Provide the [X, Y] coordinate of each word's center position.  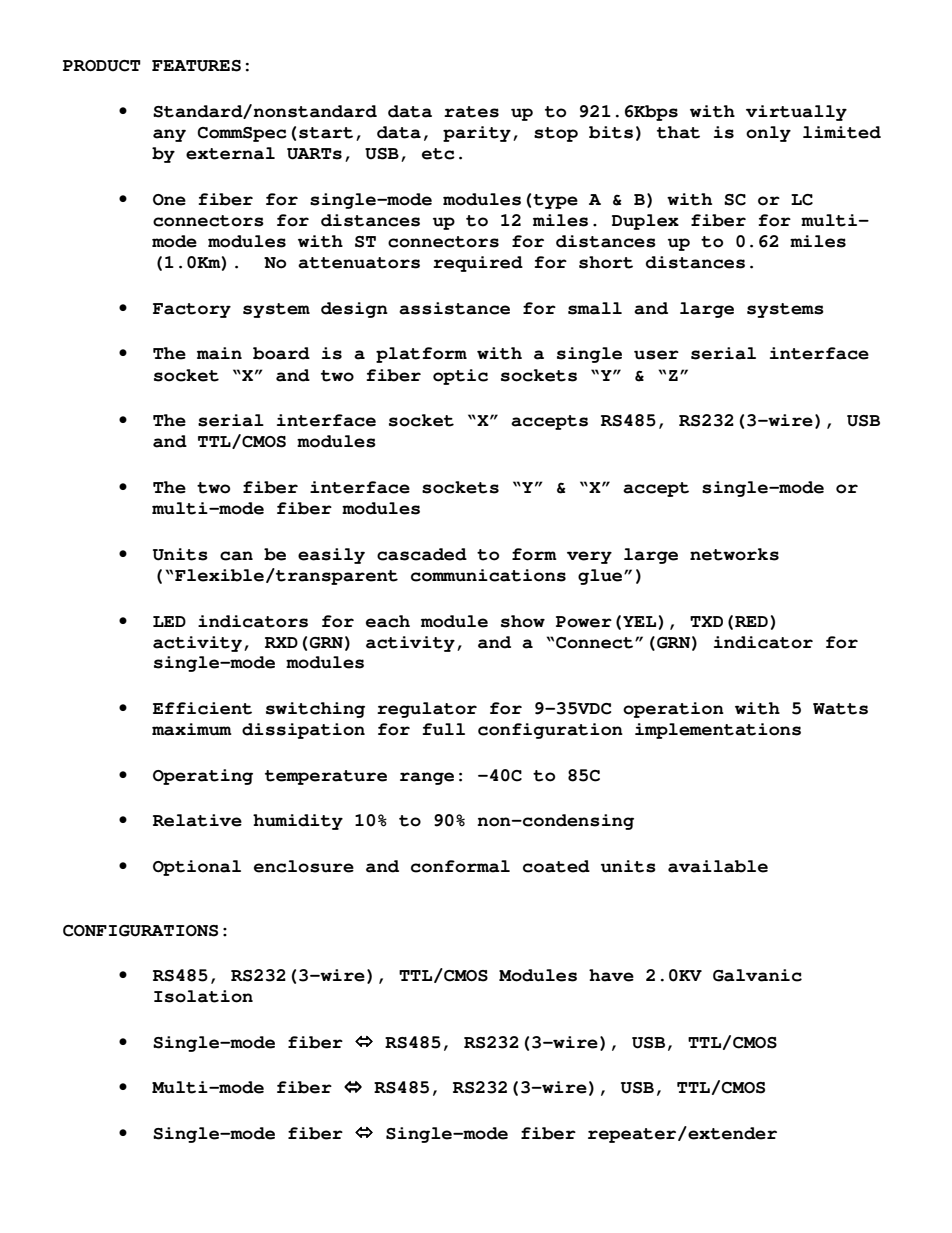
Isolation [203, 996]
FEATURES [196, 66]
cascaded [422, 554]
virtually [796, 113]
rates [471, 112]
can [236, 556]
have [611, 975]
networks [734, 554]
